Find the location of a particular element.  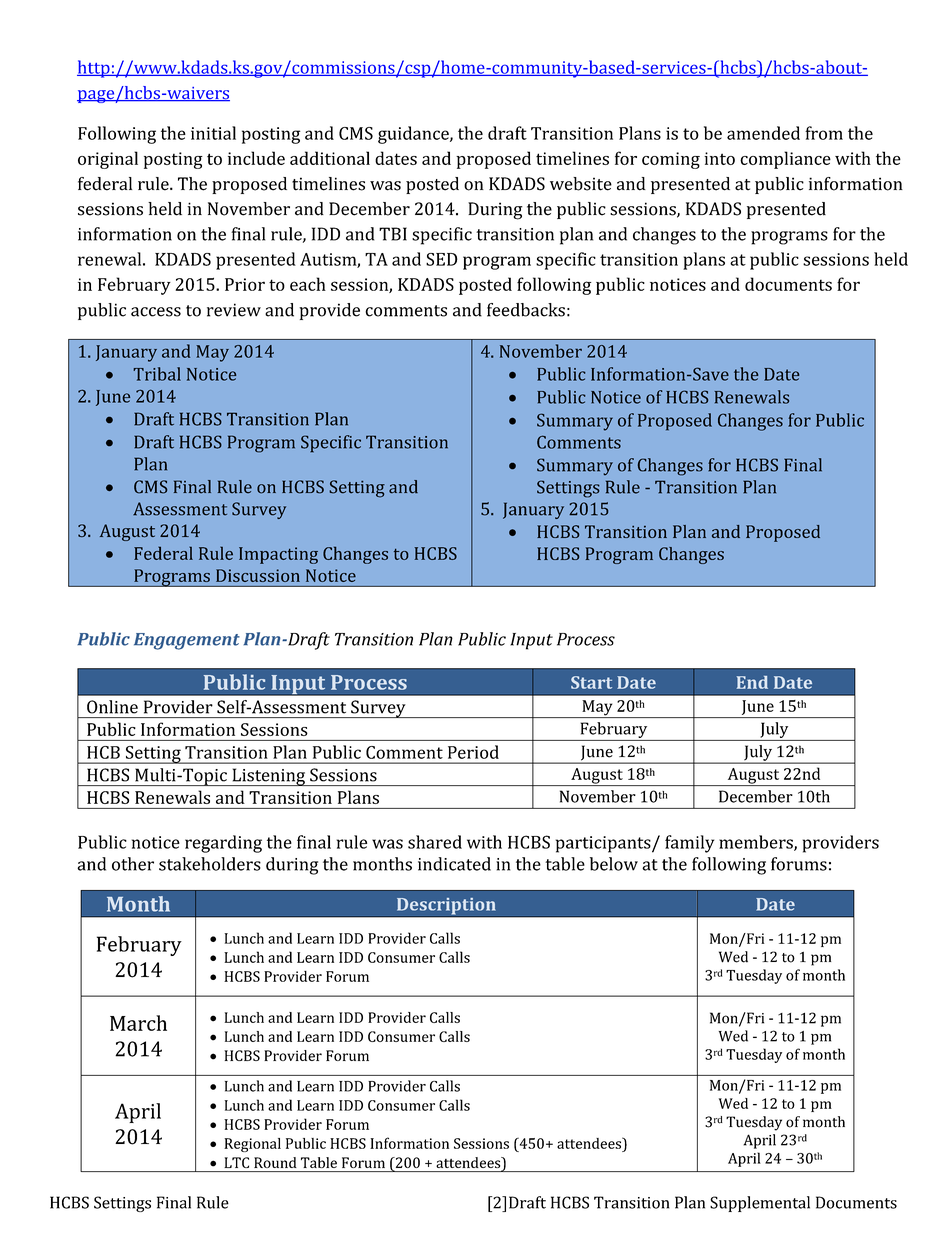

TBI is located at coordinates (393, 234).
